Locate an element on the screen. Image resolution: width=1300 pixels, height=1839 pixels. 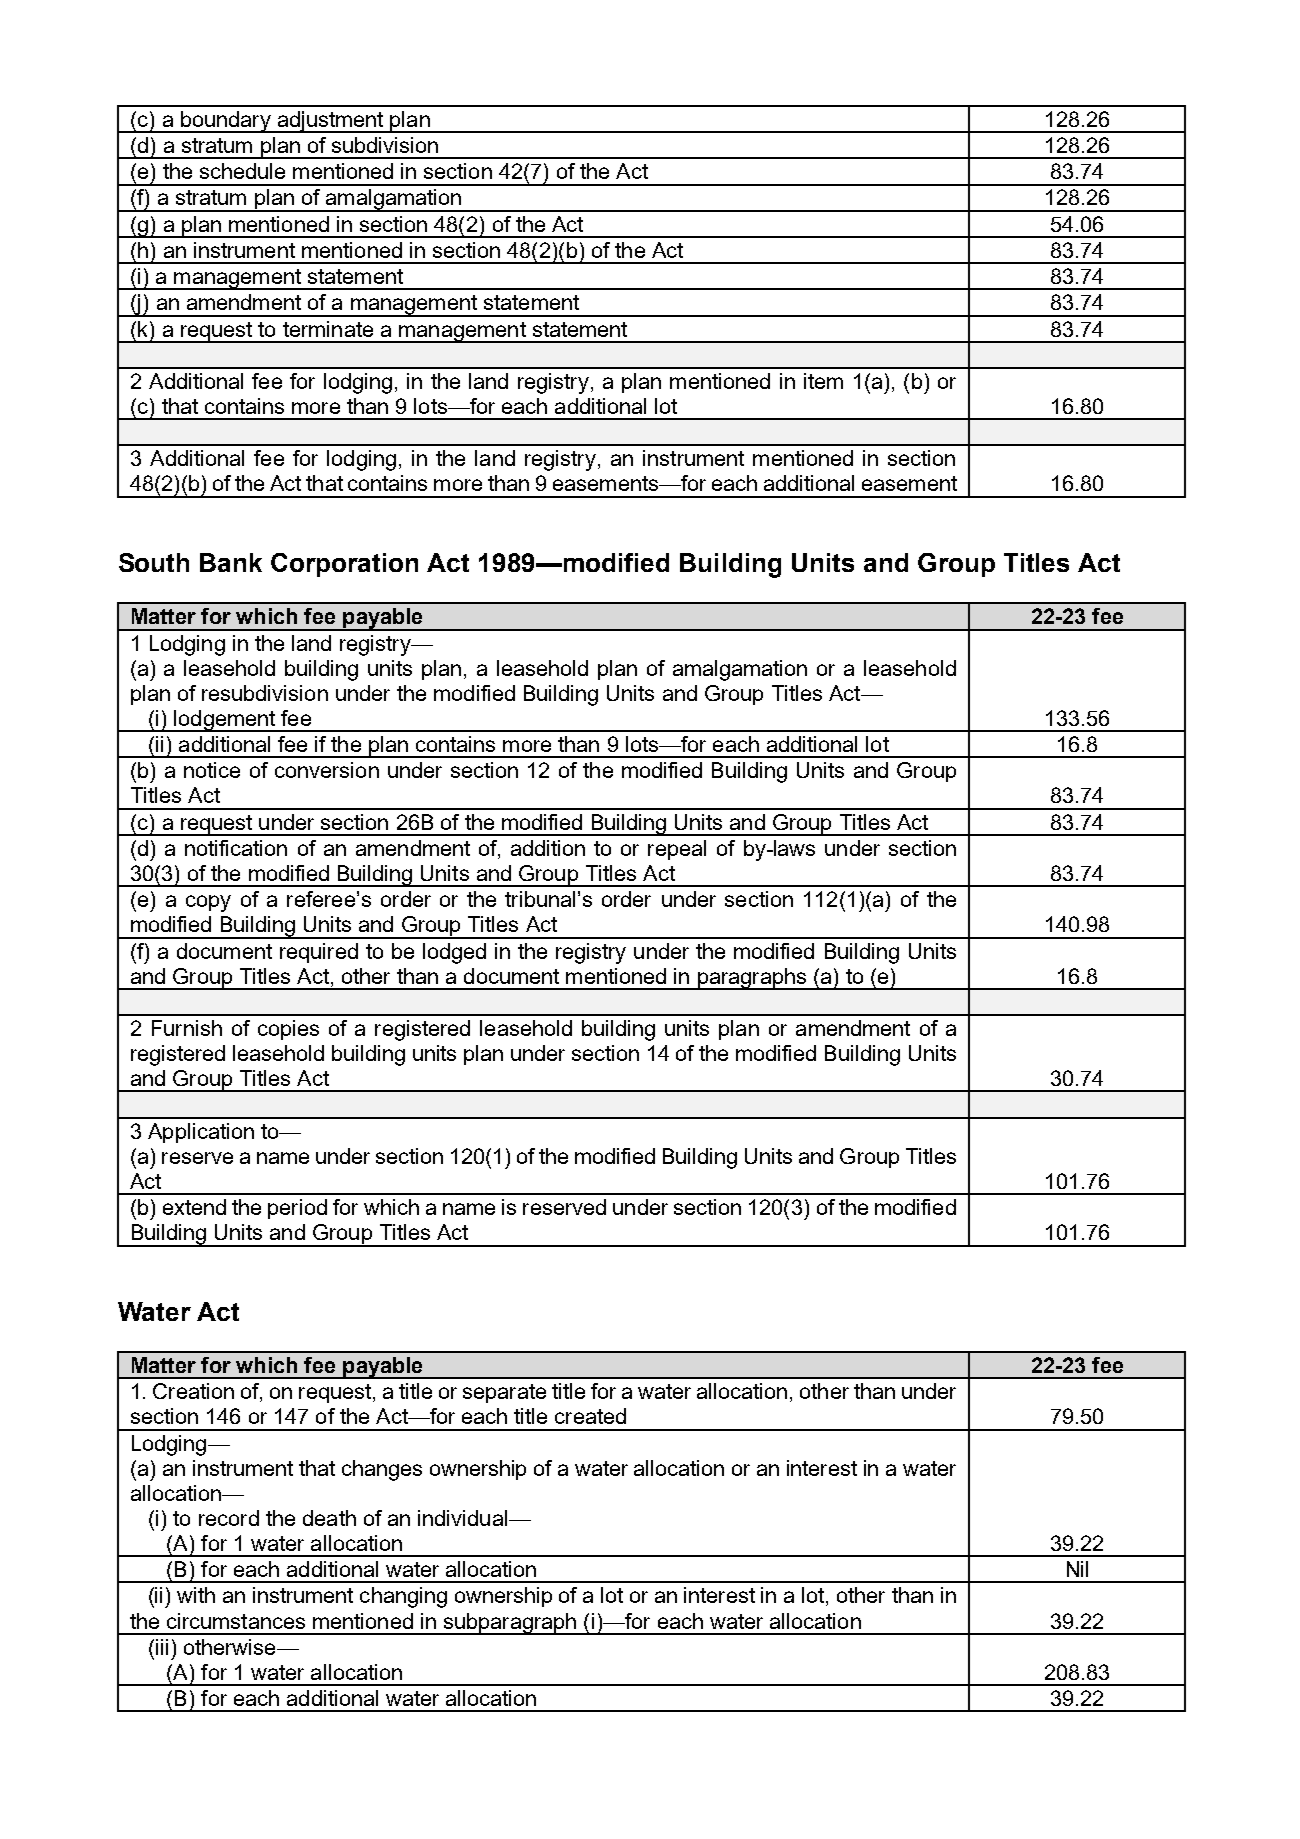
paragraphs is located at coordinates (752, 979).
